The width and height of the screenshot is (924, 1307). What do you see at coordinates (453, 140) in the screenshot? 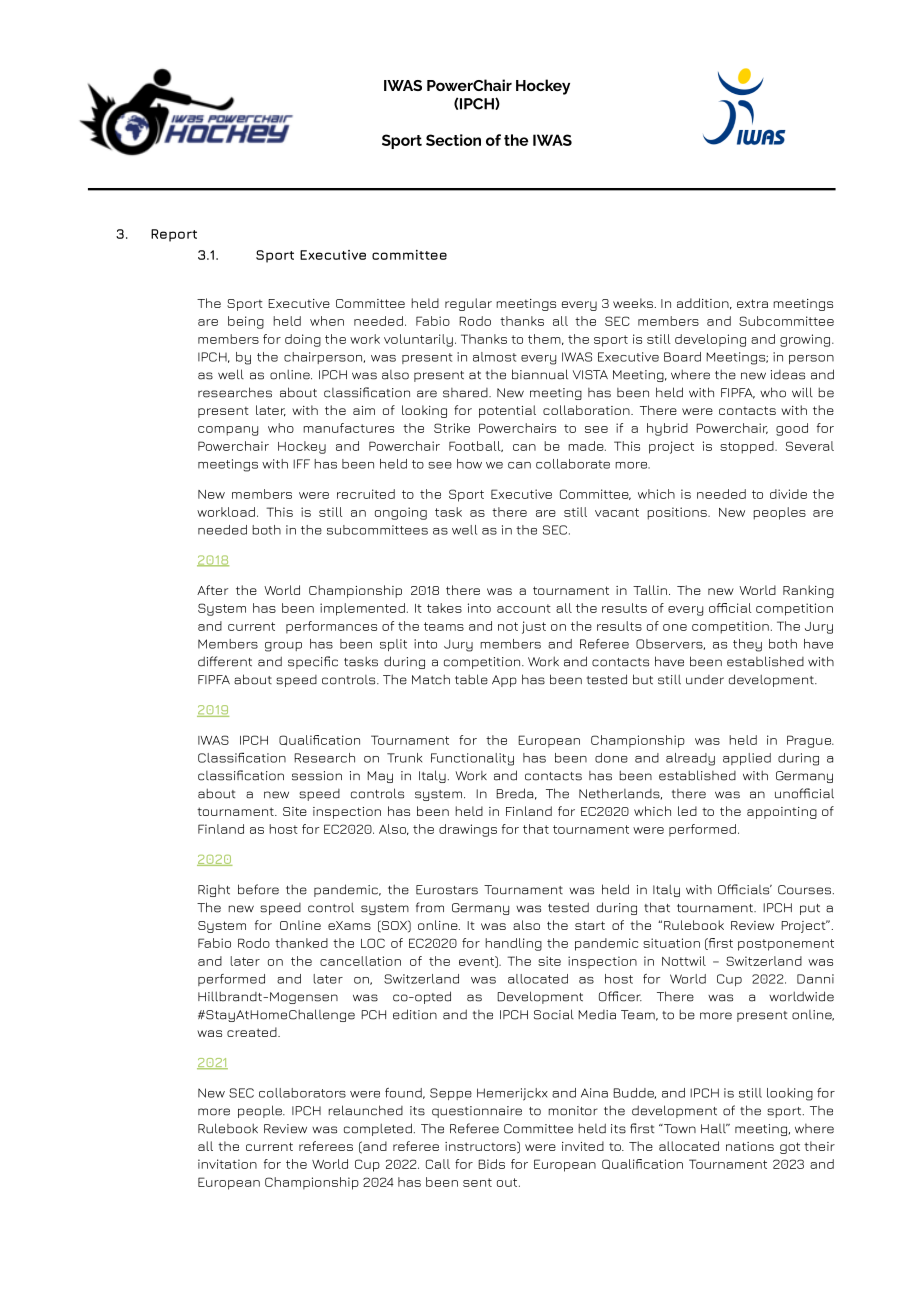
I see `Section` at bounding box center [453, 140].
